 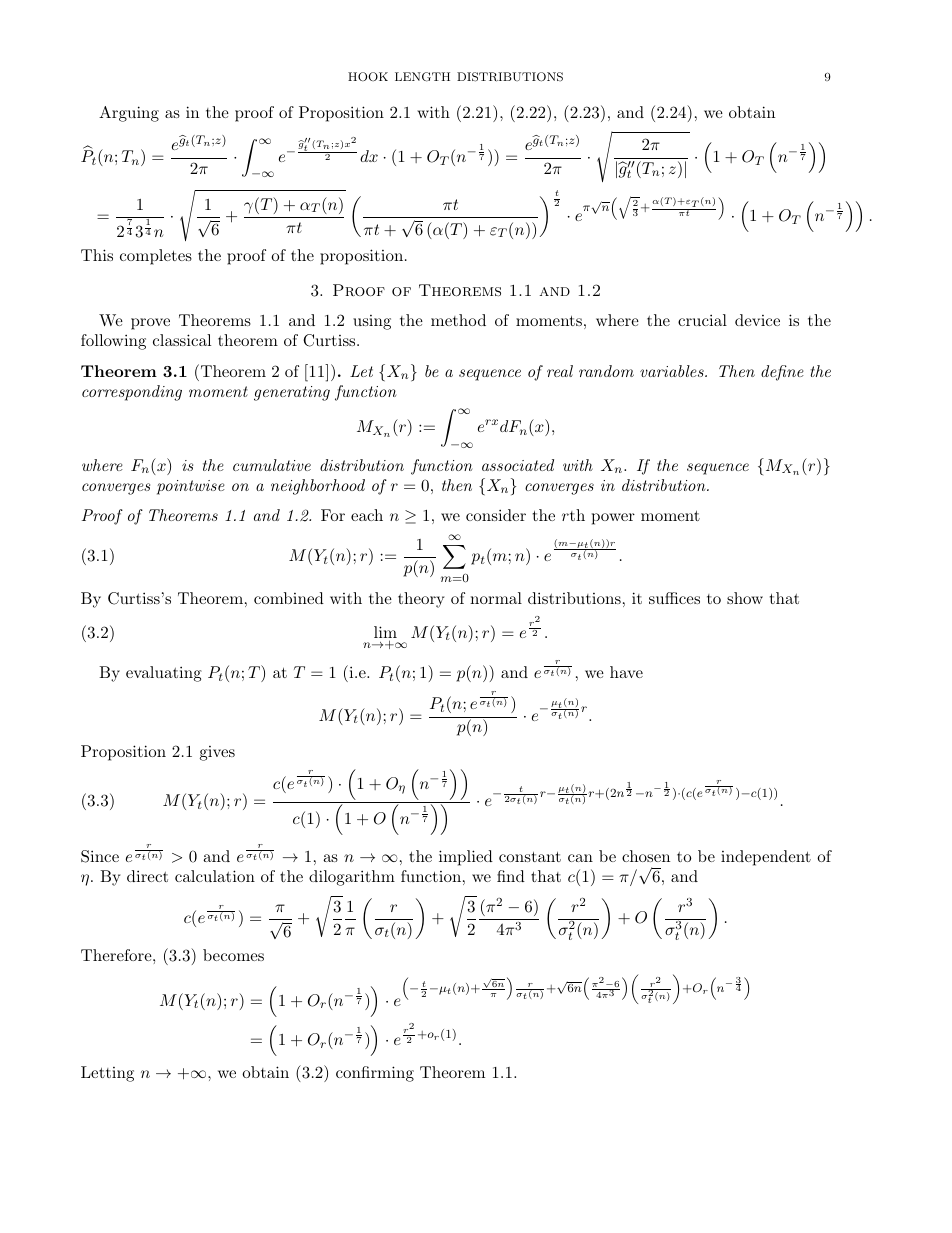 I want to click on Letting, so click(x=107, y=1074).
